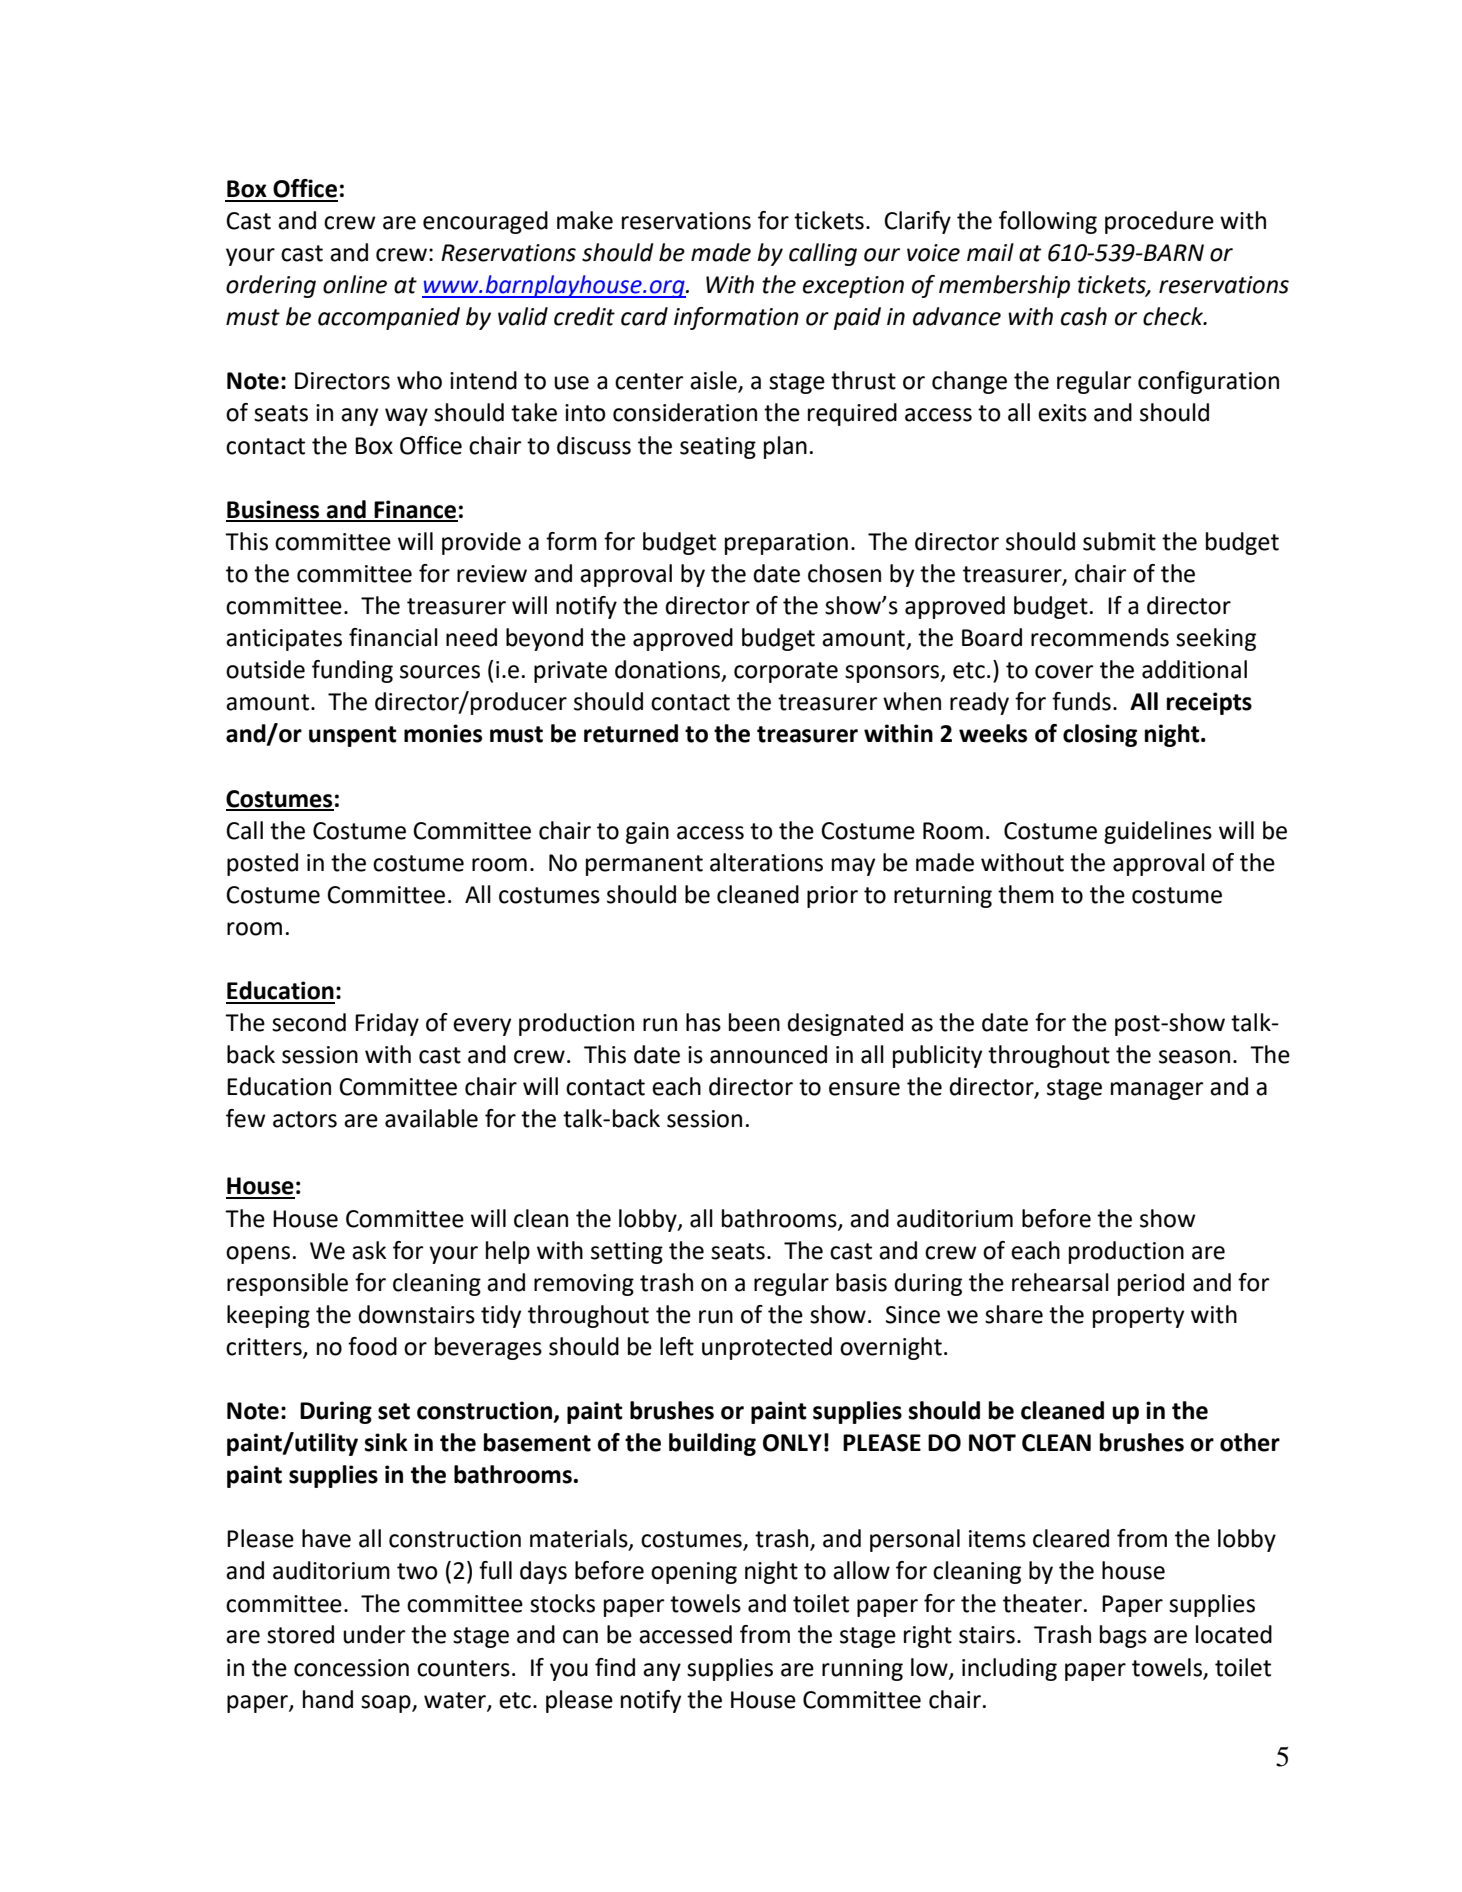  Describe the element at coordinates (351, 1668) in the screenshot. I see `concession` at that location.
